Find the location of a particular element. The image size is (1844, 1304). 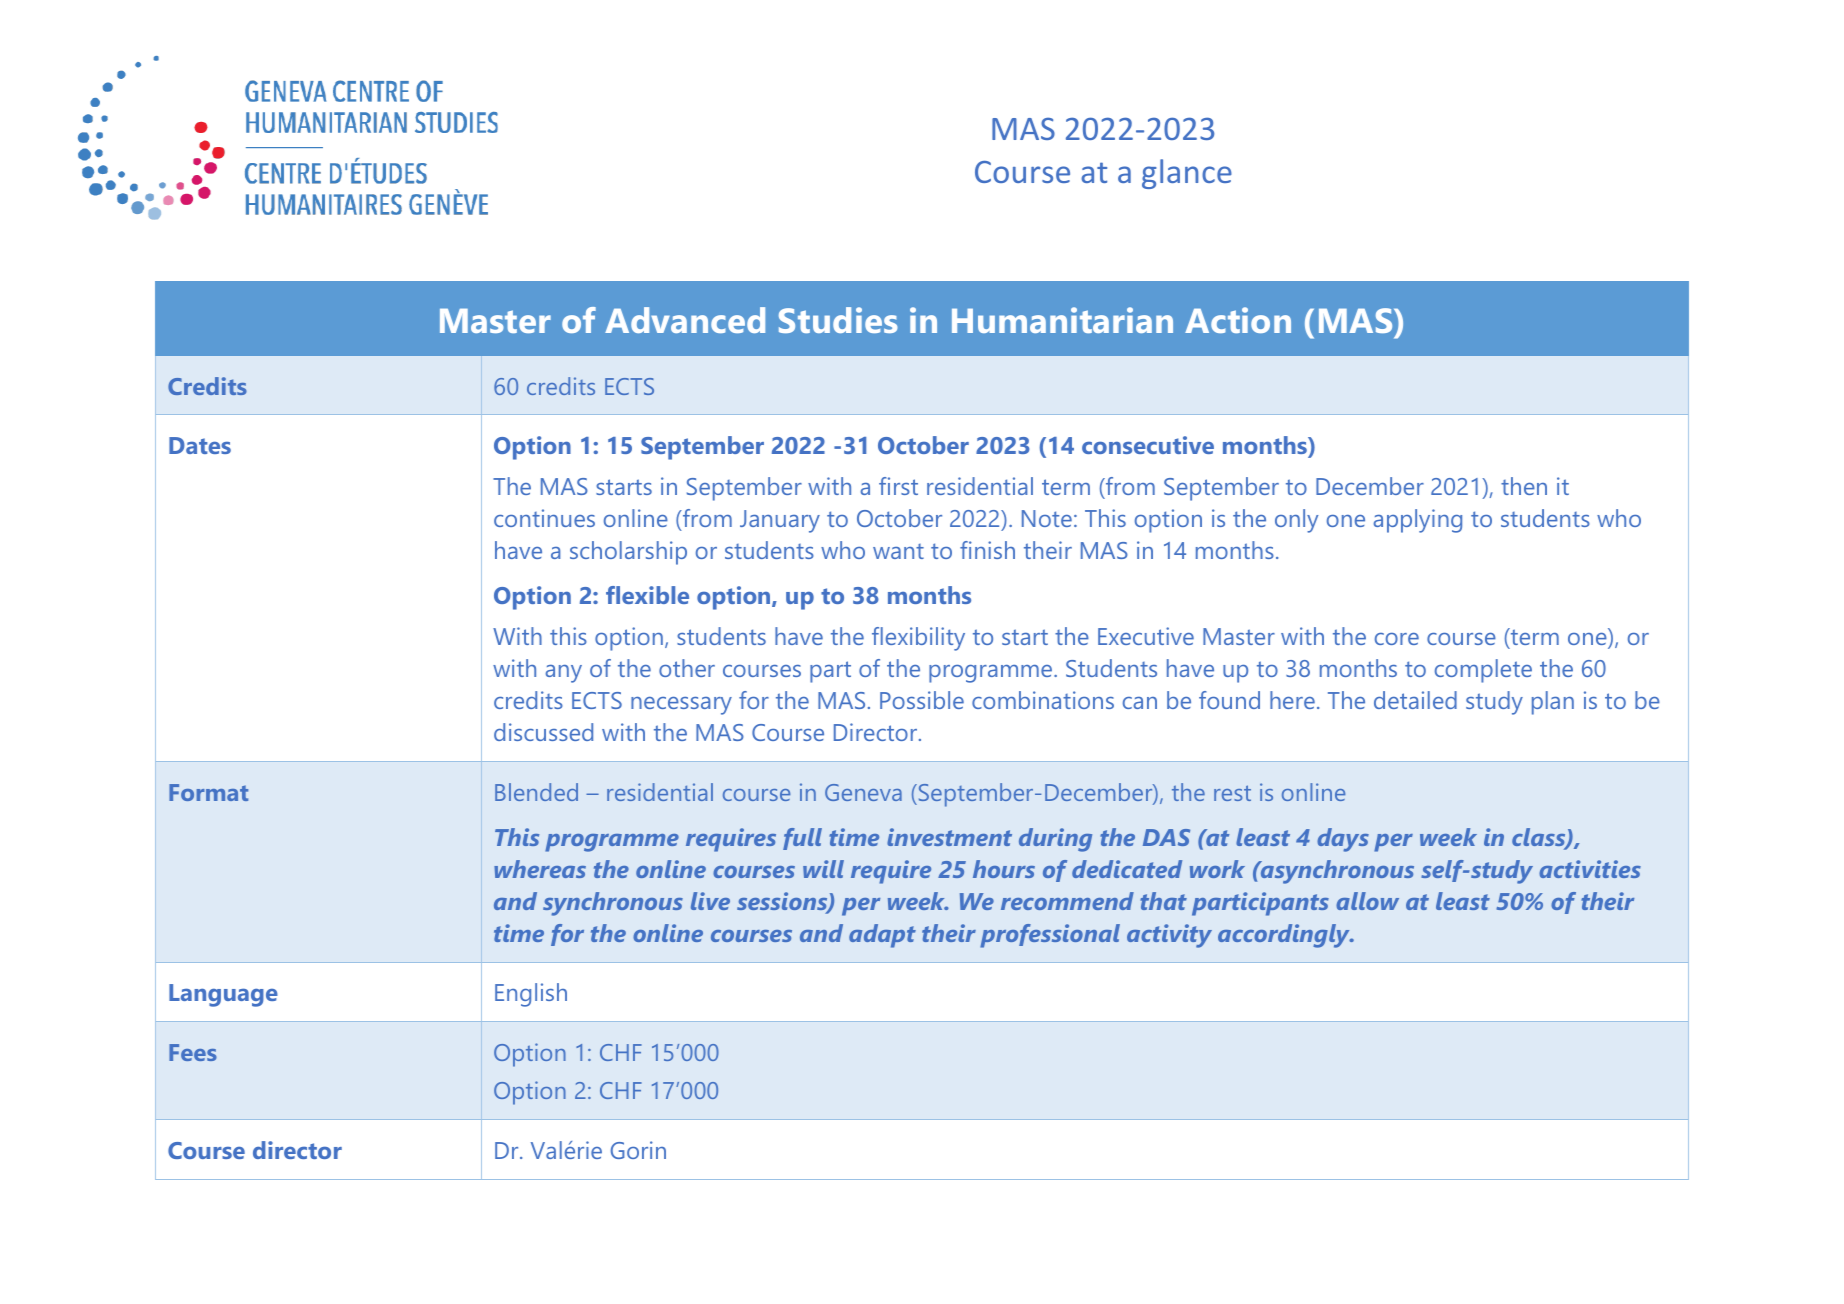

investment is located at coordinates (949, 837).
